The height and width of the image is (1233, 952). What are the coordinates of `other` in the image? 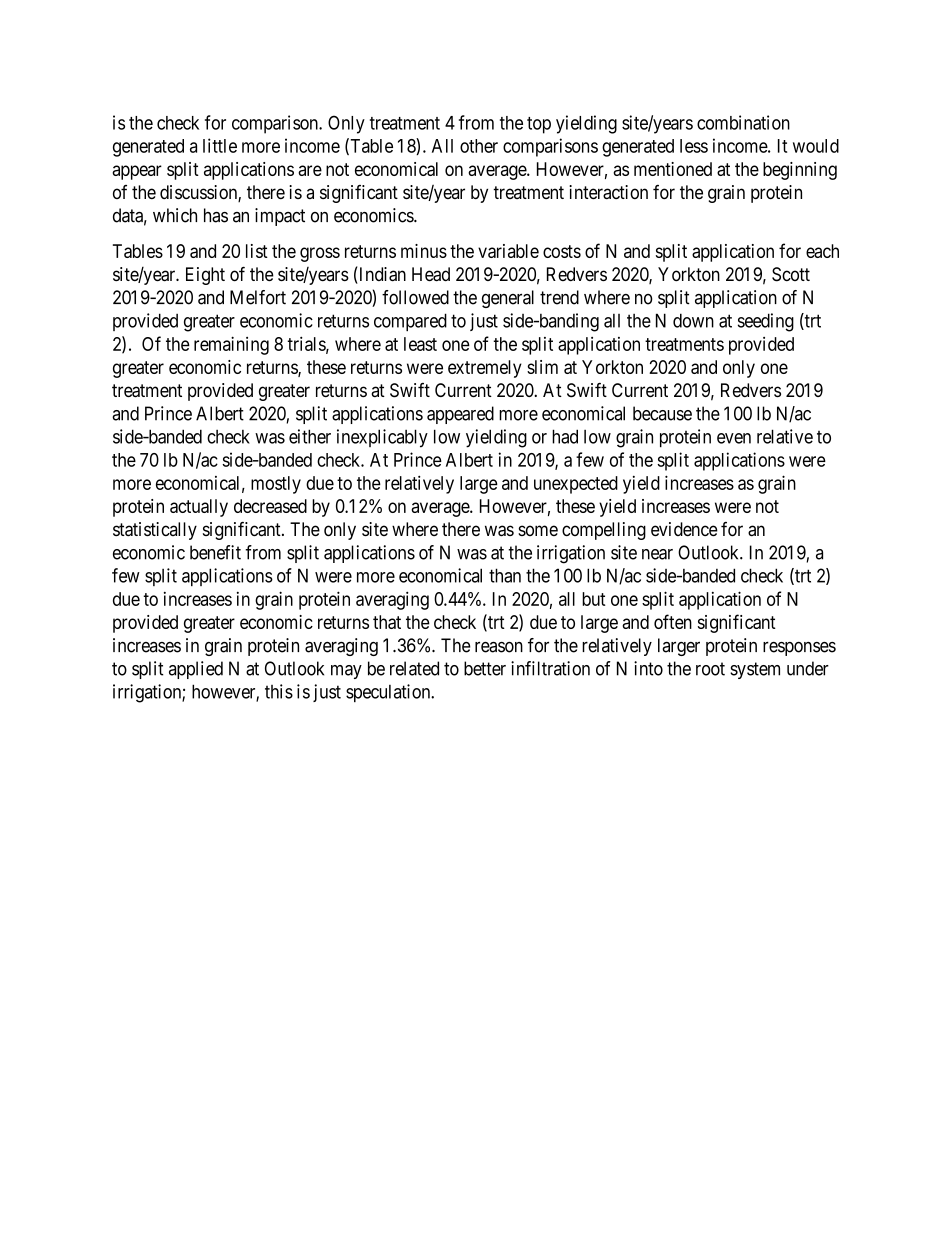 It's located at (479, 146).
